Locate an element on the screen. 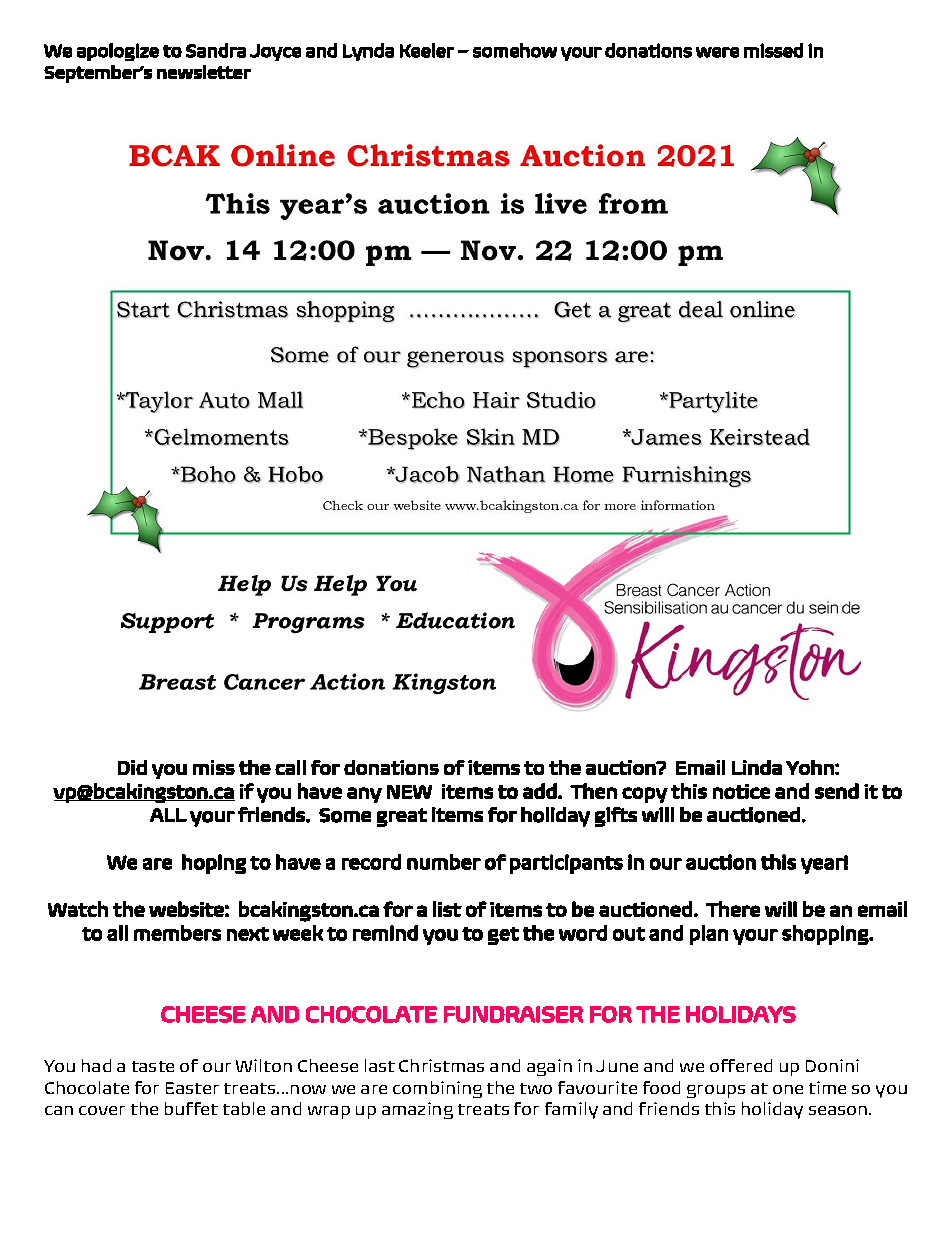 The width and height of the screenshot is (952, 1233). were is located at coordinates (717, 52).
